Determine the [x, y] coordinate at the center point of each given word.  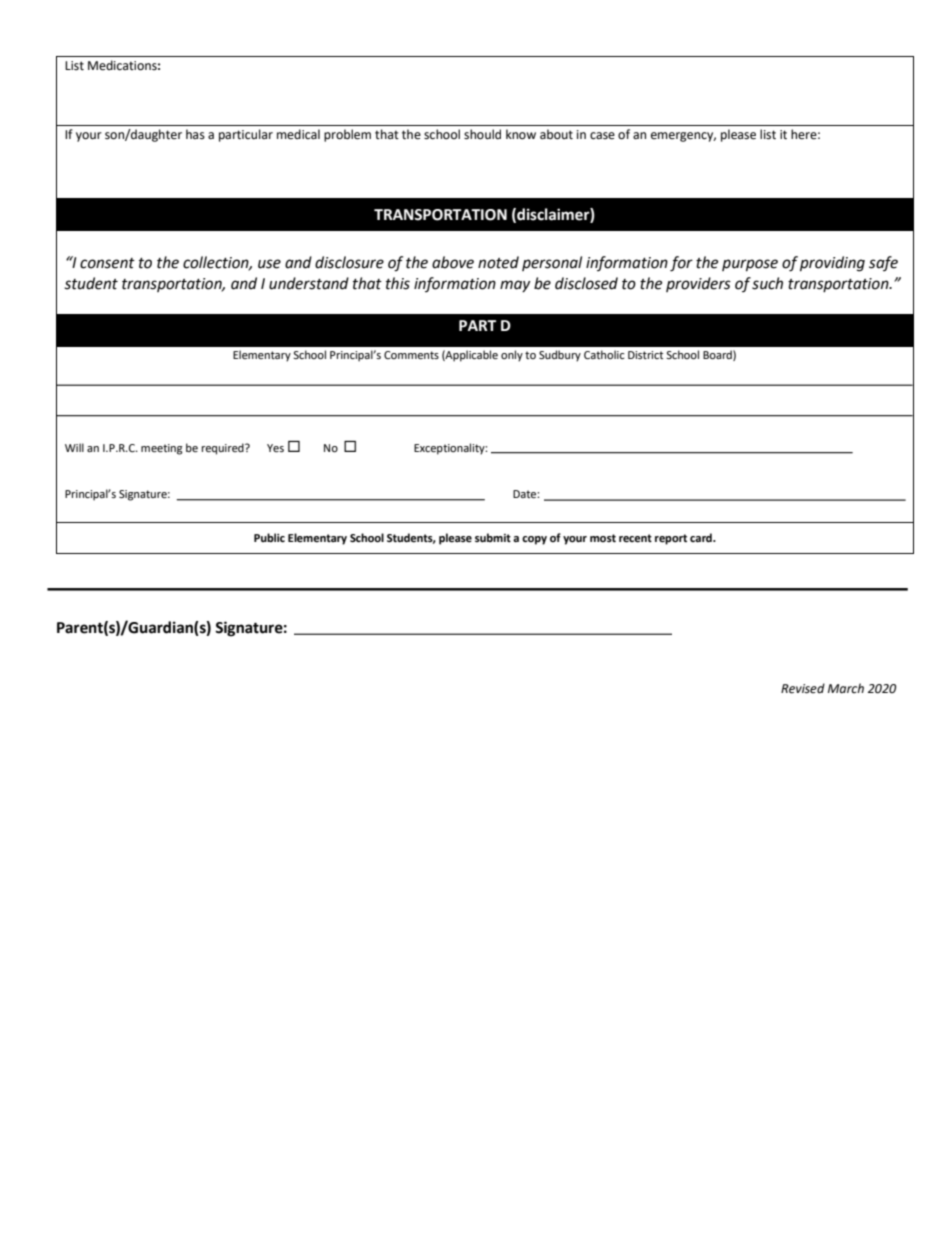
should [482, 134]
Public [269, 537]
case [602, 136]
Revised [803, 688]
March [846, 688]
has [195, 134]
